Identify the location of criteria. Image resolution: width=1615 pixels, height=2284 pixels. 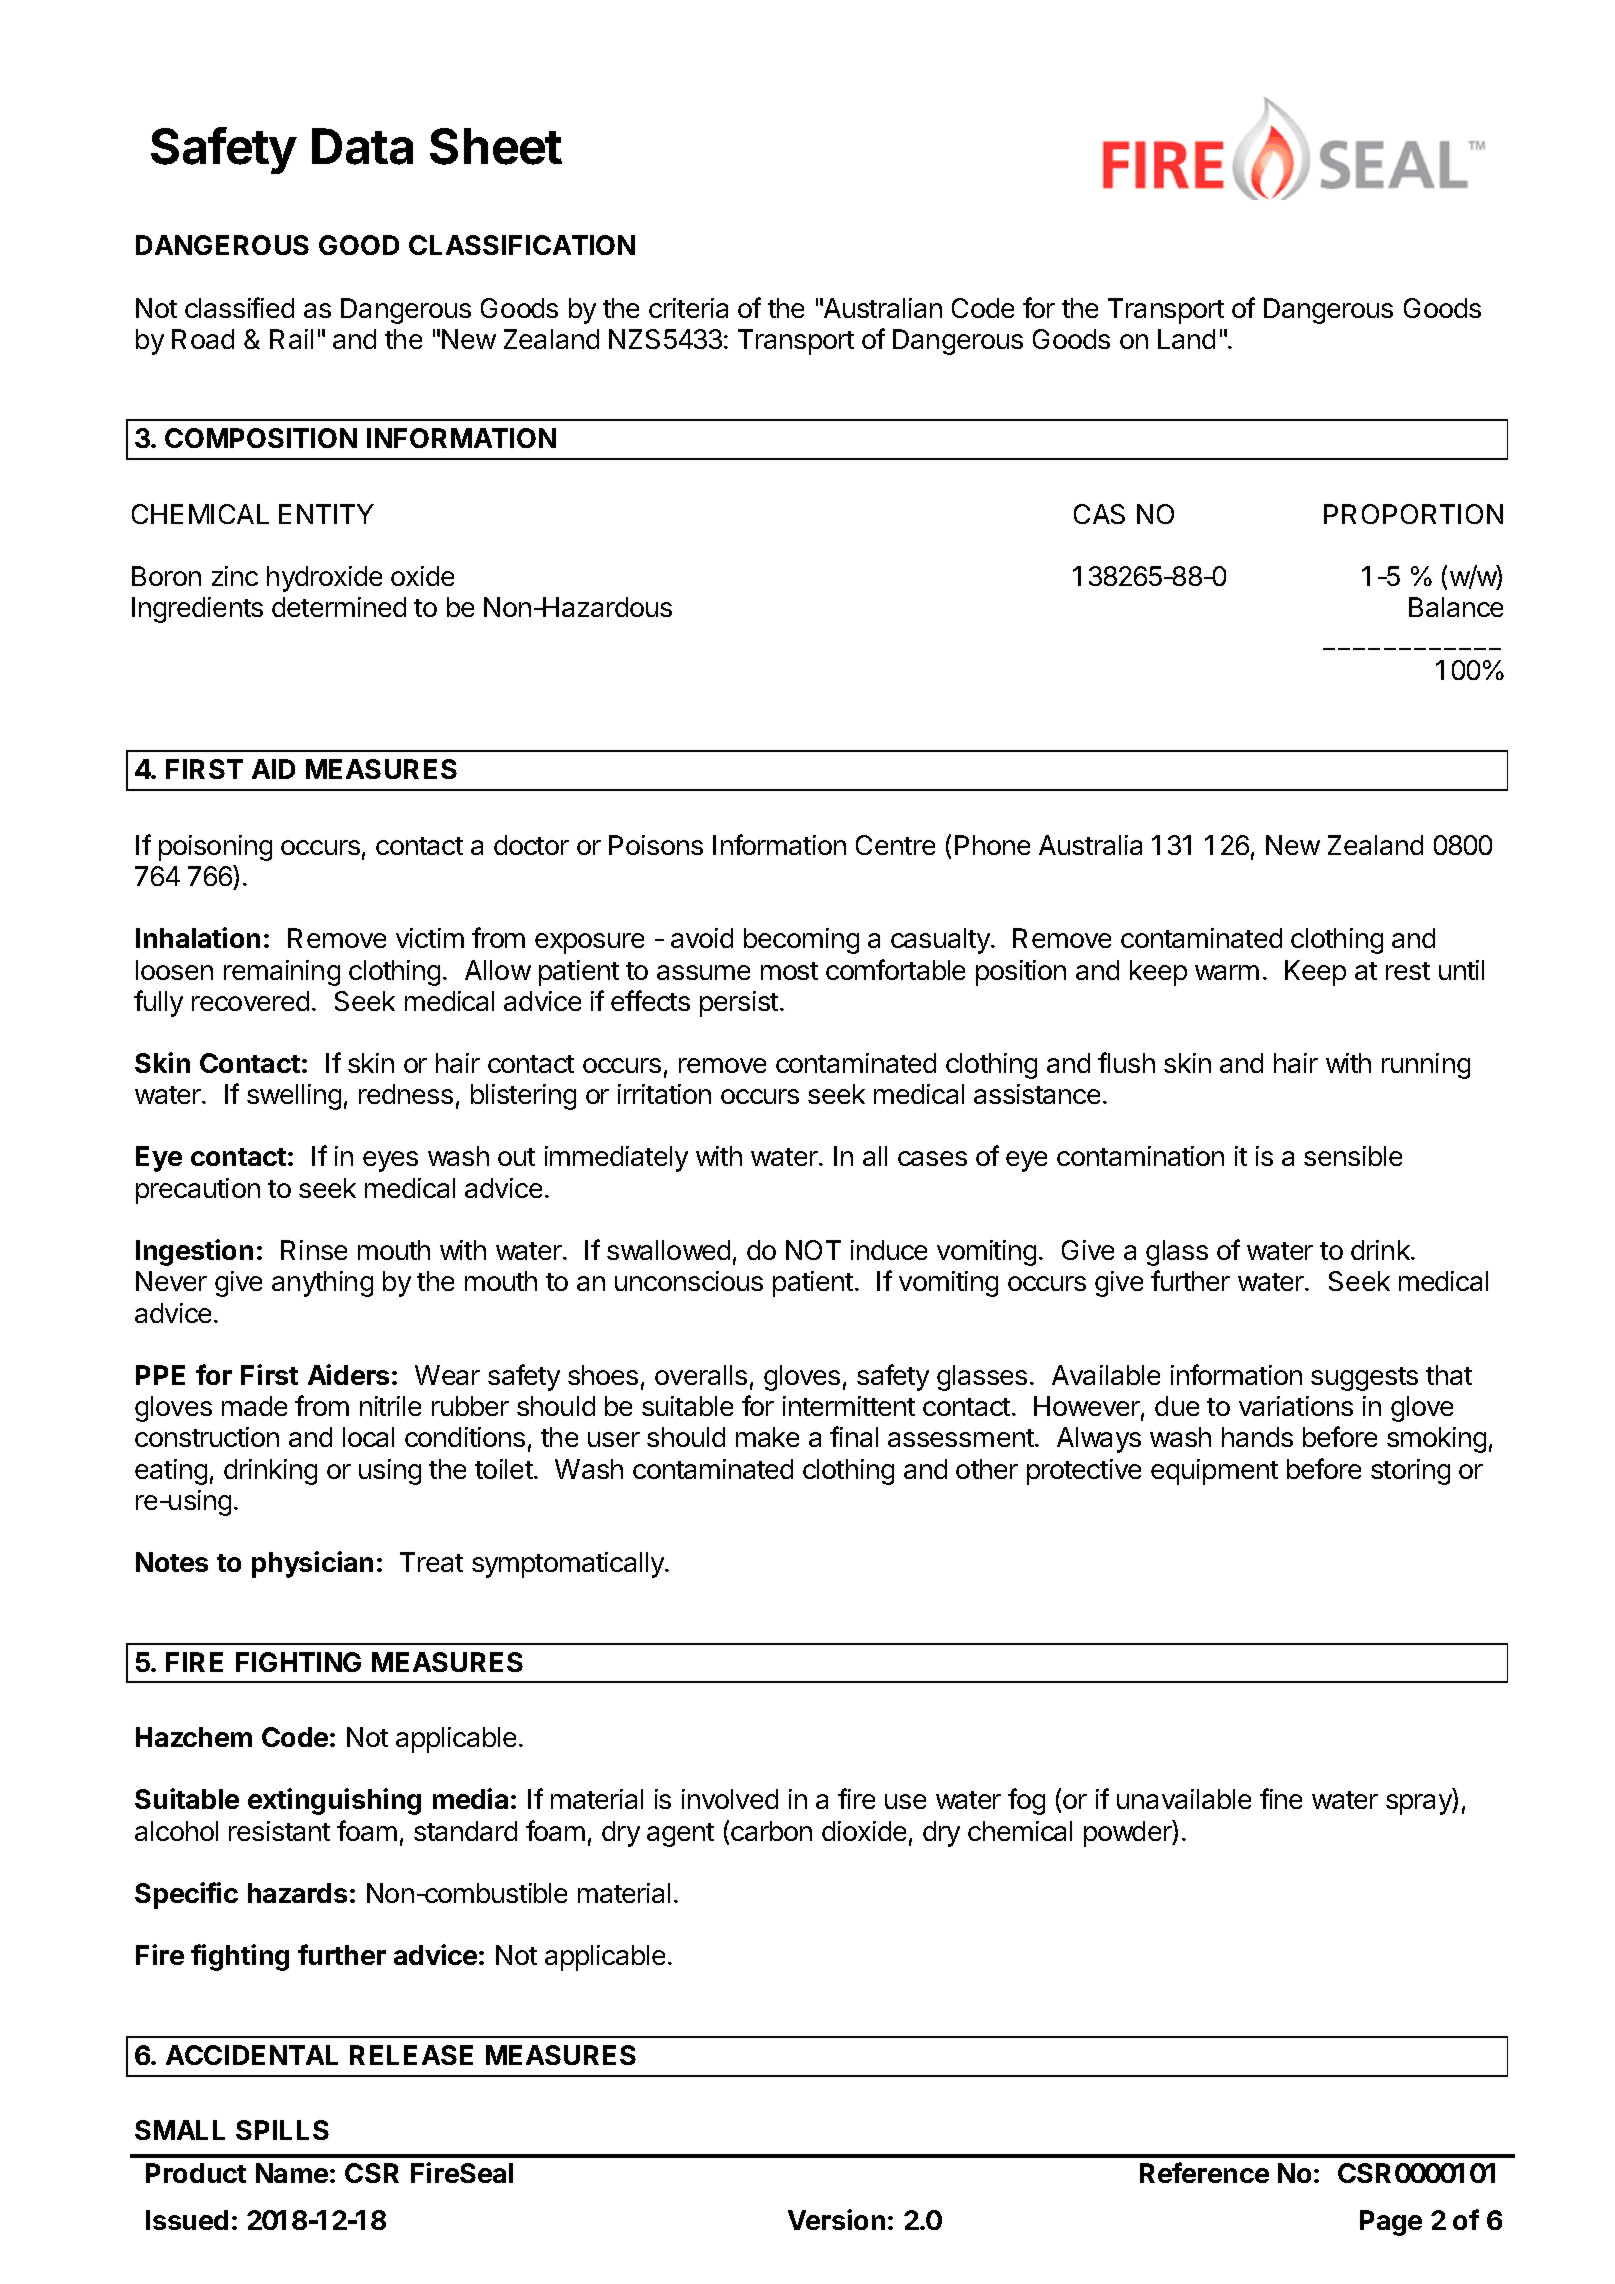
(688, 308).
